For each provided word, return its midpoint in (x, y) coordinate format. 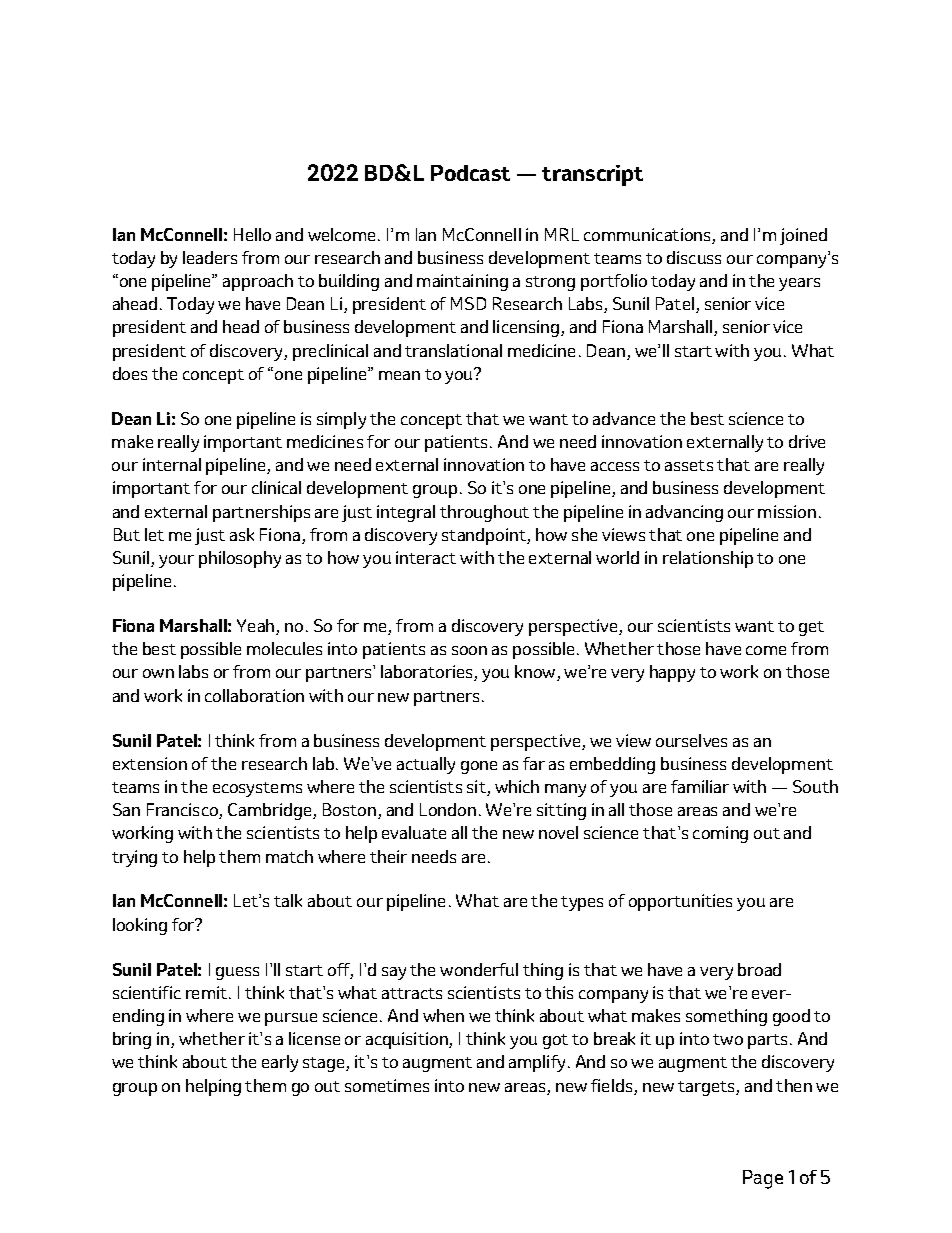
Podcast (470, 173)
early (280, 1063)
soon (469, 650)
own (158, 673)
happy (672, 673)
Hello (252, 234)
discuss (694, 257)
